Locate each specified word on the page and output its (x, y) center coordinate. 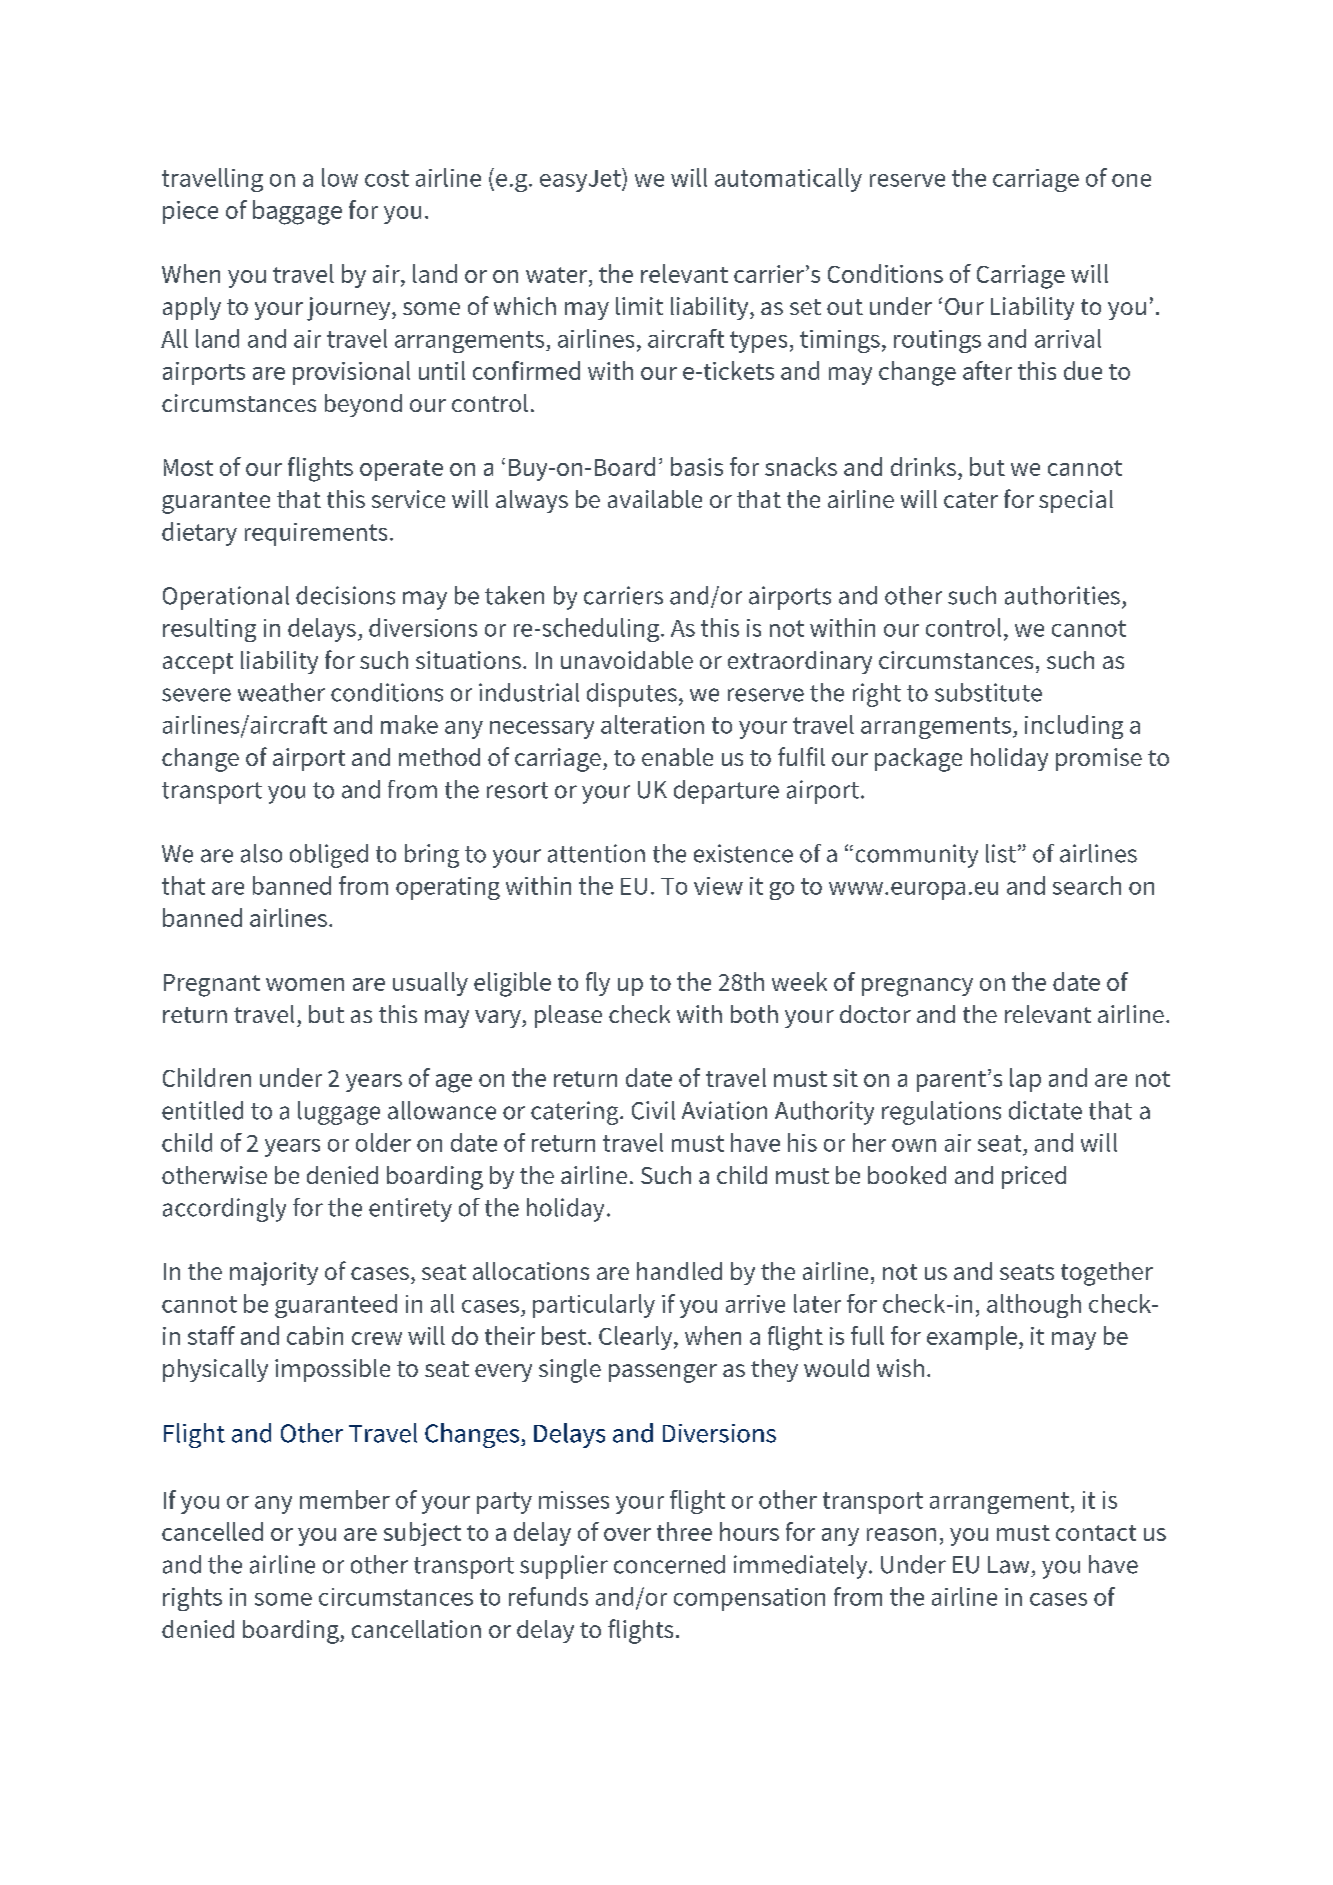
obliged (329, 856)
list (1001, 853)
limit (639, 306)
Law (1008, 1565)
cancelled (212, 1531)
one (1131, 180)
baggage (297, 212)
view (718, 886)
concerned (669, 1564)
